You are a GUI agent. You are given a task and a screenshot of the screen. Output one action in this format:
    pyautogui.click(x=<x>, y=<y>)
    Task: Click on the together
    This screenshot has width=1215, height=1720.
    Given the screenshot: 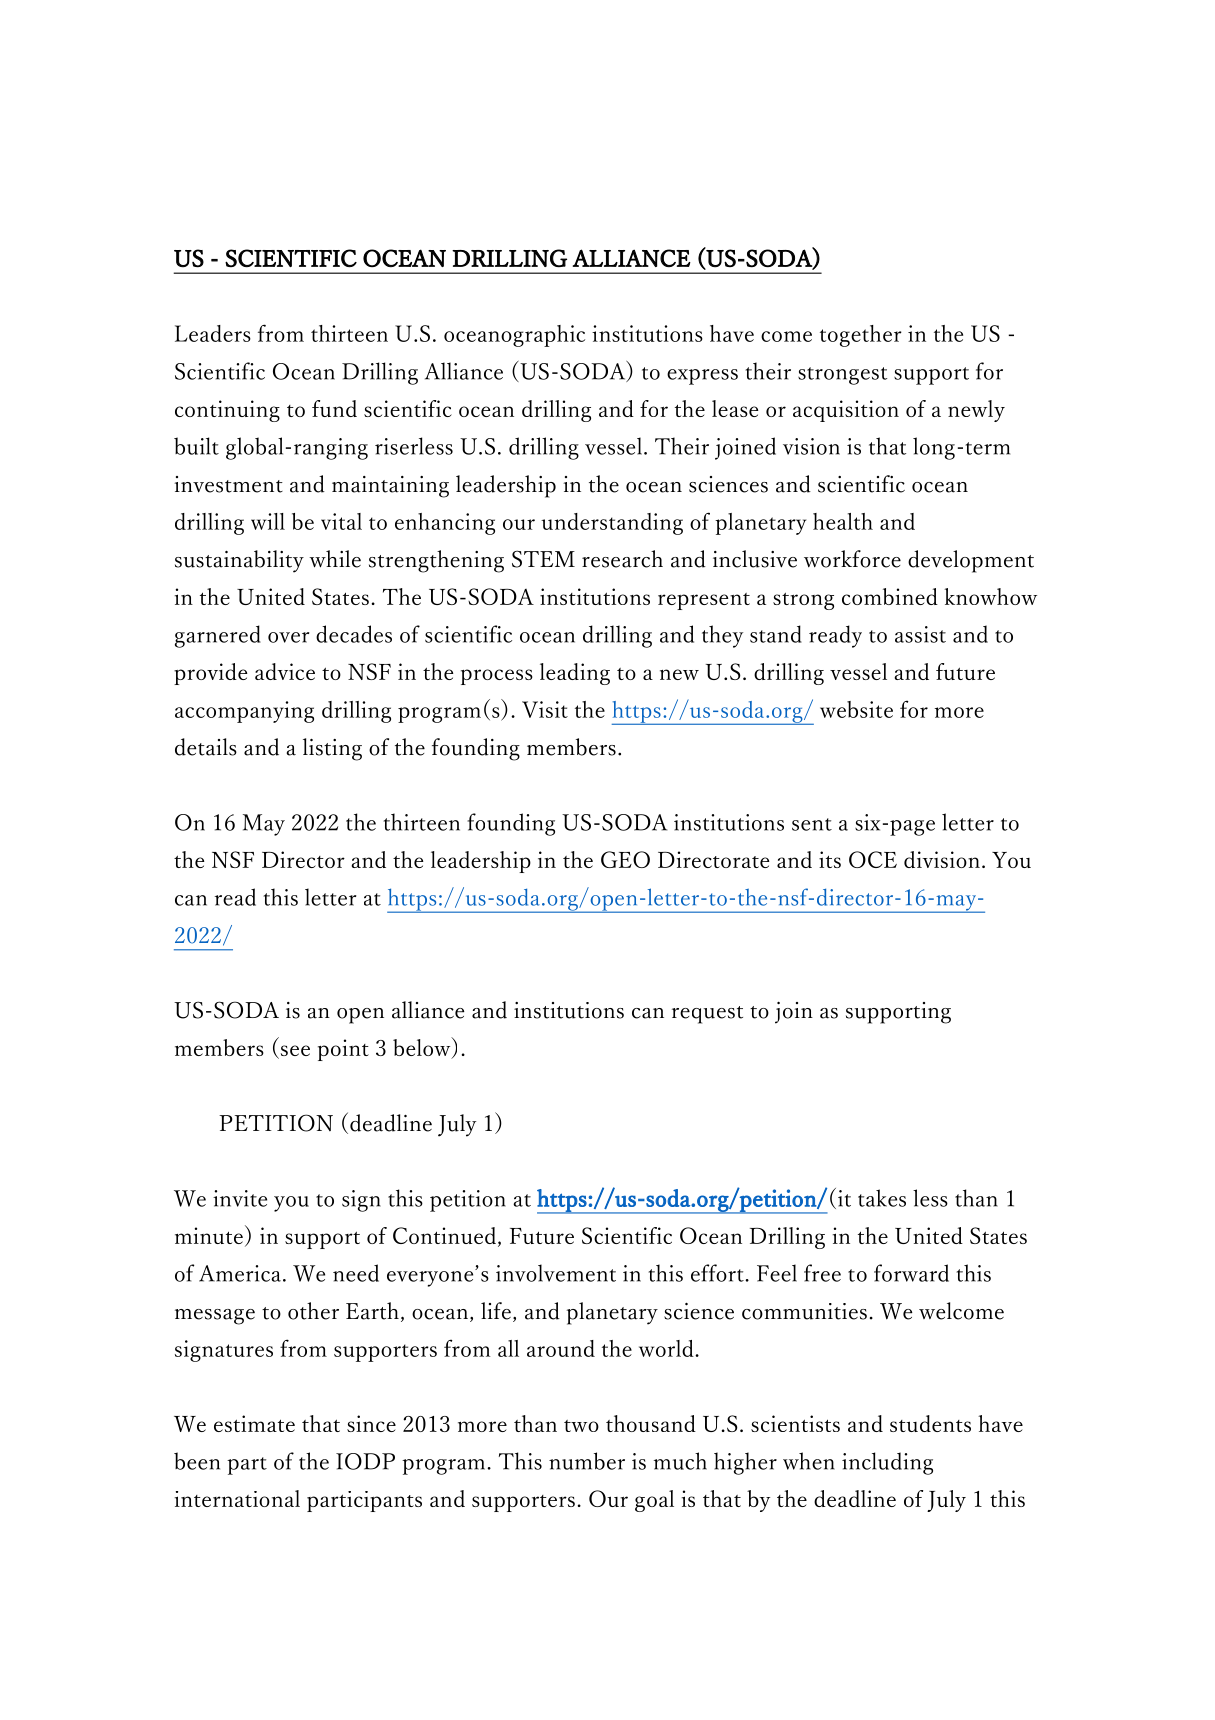 What is the action you would take?
    pyautogui.click(x=861, y=336)
